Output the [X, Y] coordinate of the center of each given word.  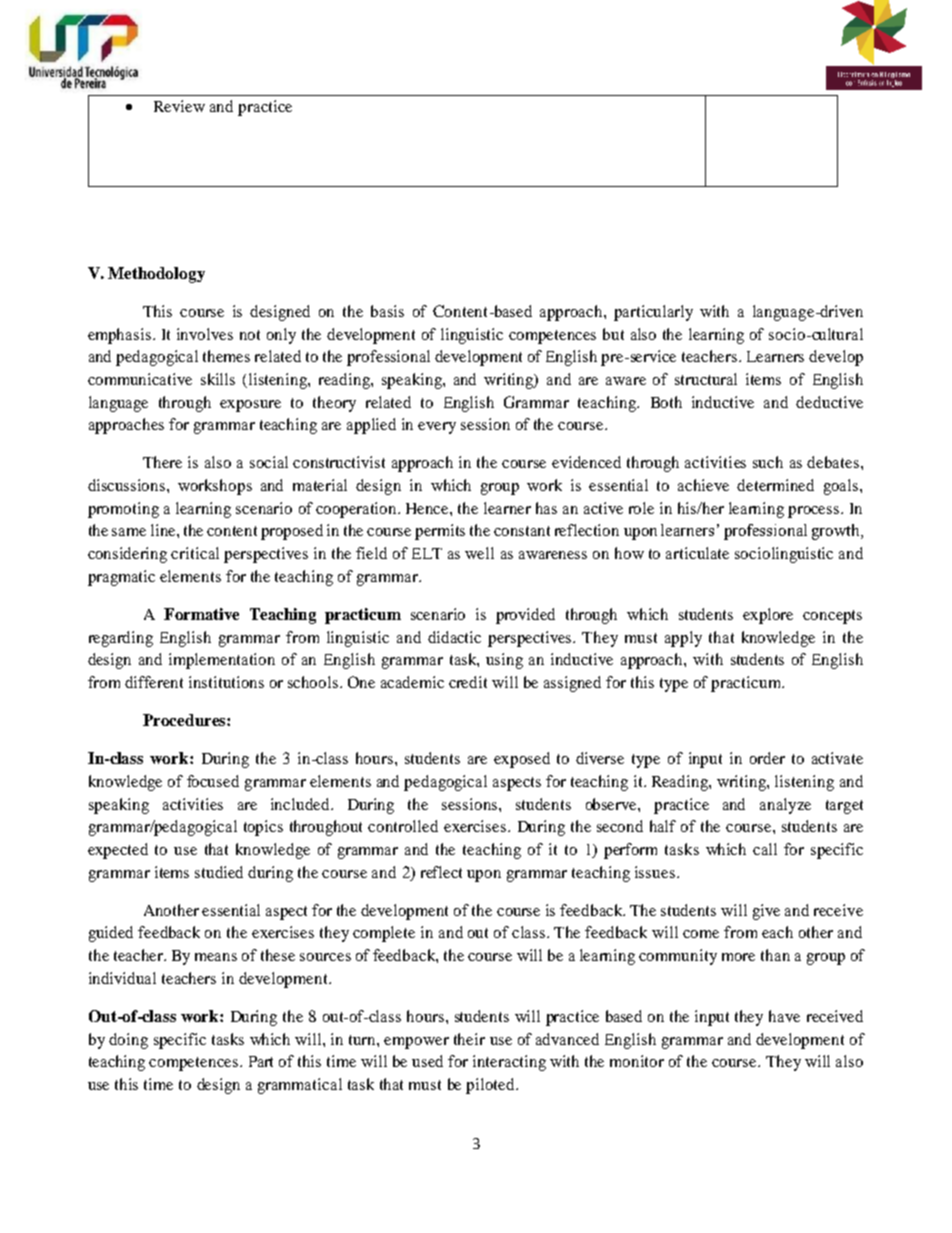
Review [179, 106]
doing [128, 1041]
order [767, 758]
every [437, 428]
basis [387, 311]
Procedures [185, 720]
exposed [522, 760]
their [469, 1039]
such [768, 462]
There [162, 462]
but [613, 334]
